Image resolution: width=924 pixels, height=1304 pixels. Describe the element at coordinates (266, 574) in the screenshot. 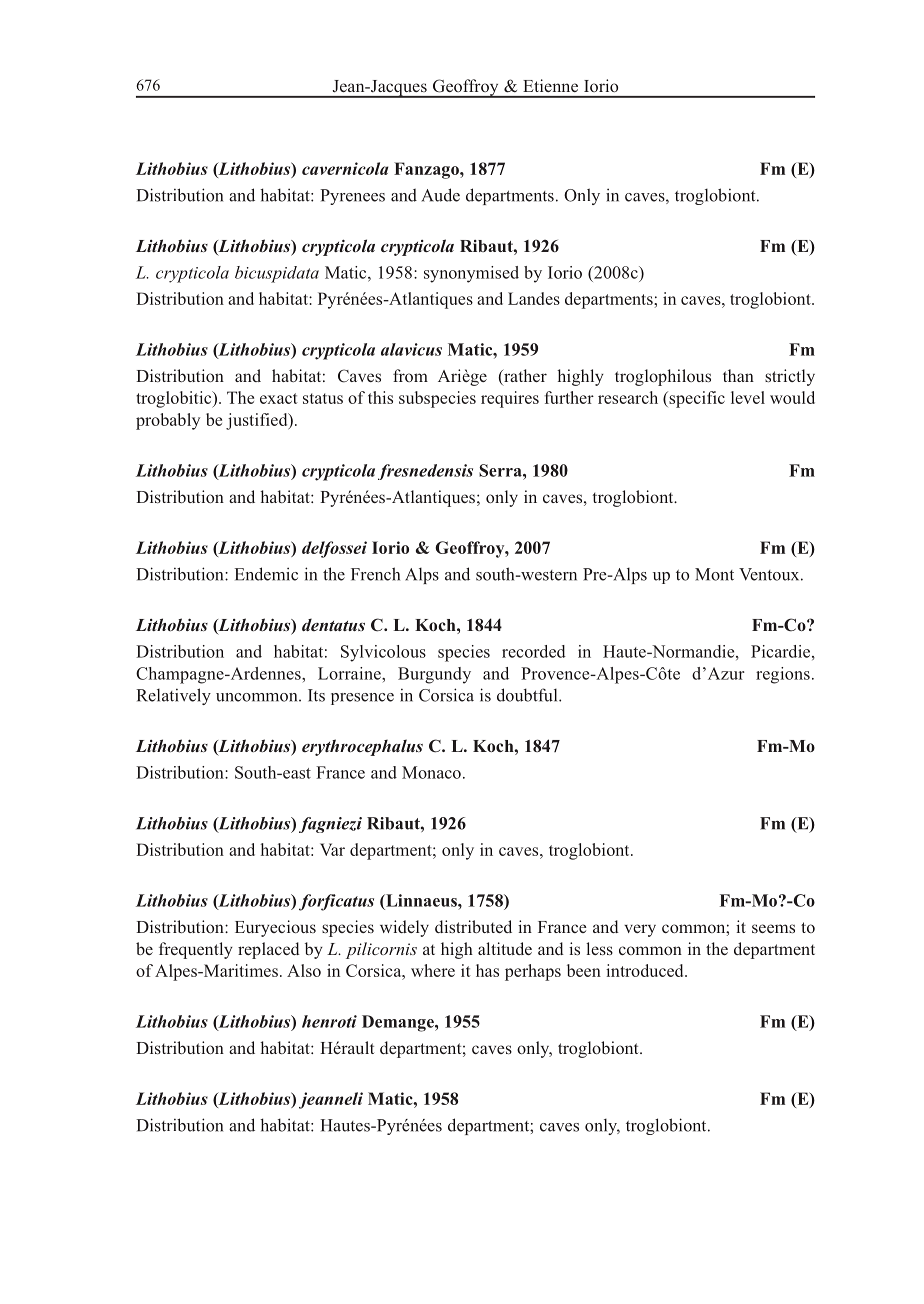

I see `Endemic` at that location.
